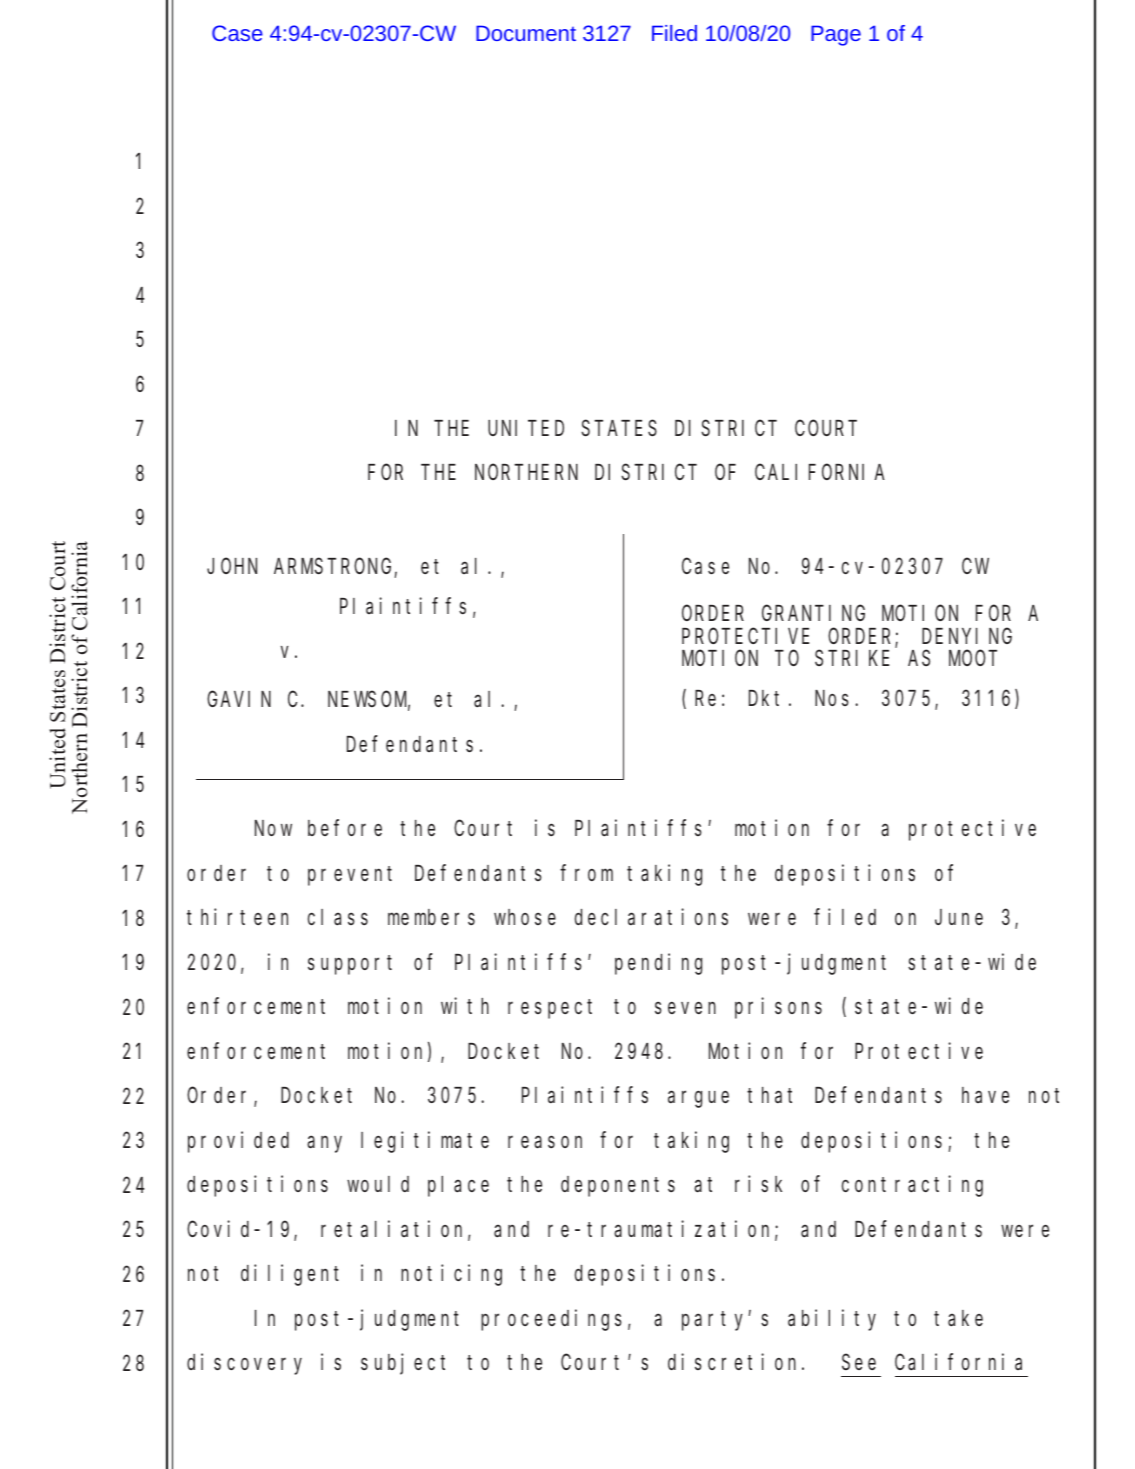 This screenshot has height=1469, width=1135. I want to click on provided, so click(238, 1142).
